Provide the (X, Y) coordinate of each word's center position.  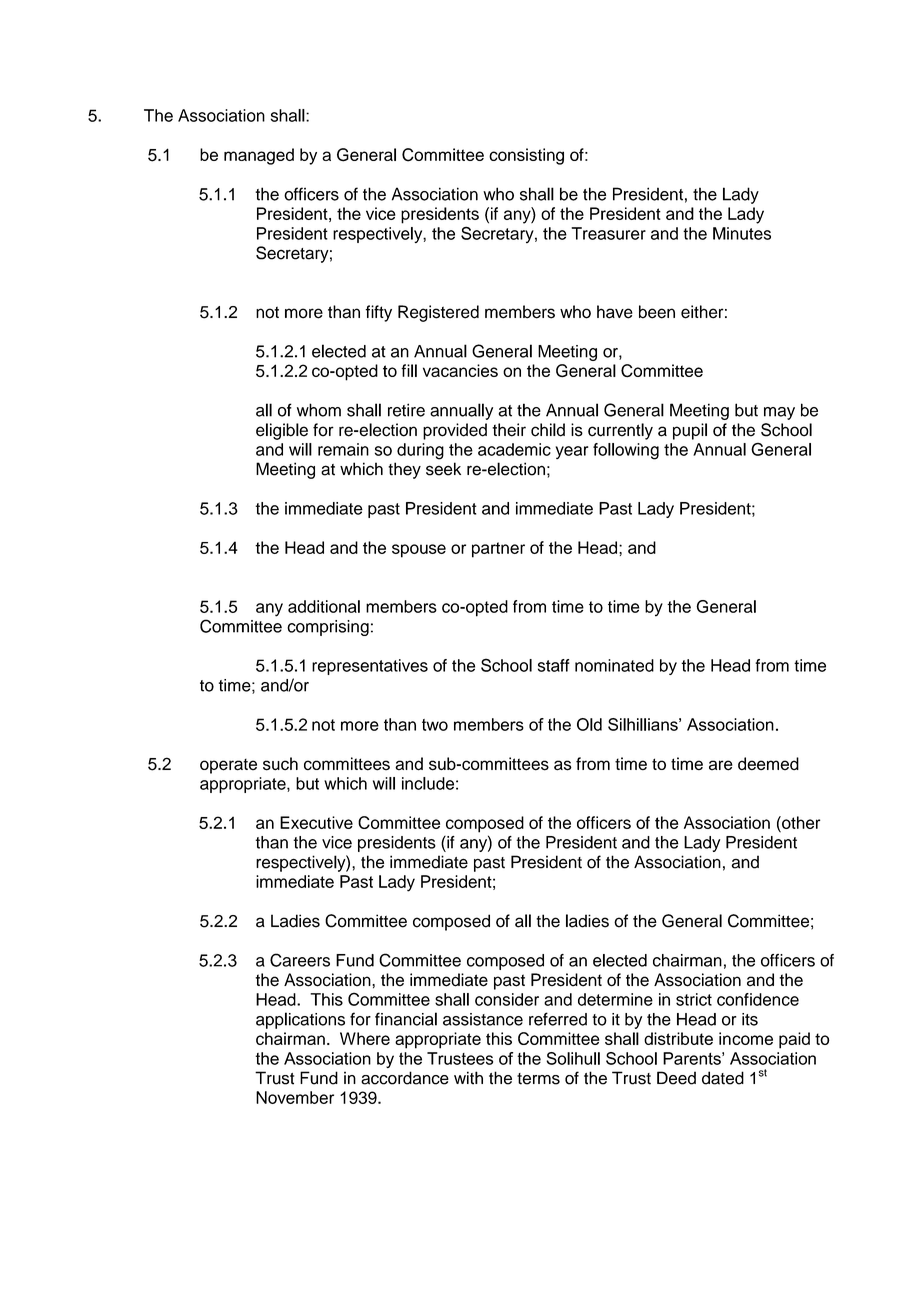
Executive (316, 822)
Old (589, 724)
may (779, 413)
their (509, 430)
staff (554, 665)
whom (319, 410)
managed (259, 156)
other (800, 822)
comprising (328, 628)
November (295, 1097)
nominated (614, 665)
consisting (526, 156)
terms (538, 1079)
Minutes (742, 233)
